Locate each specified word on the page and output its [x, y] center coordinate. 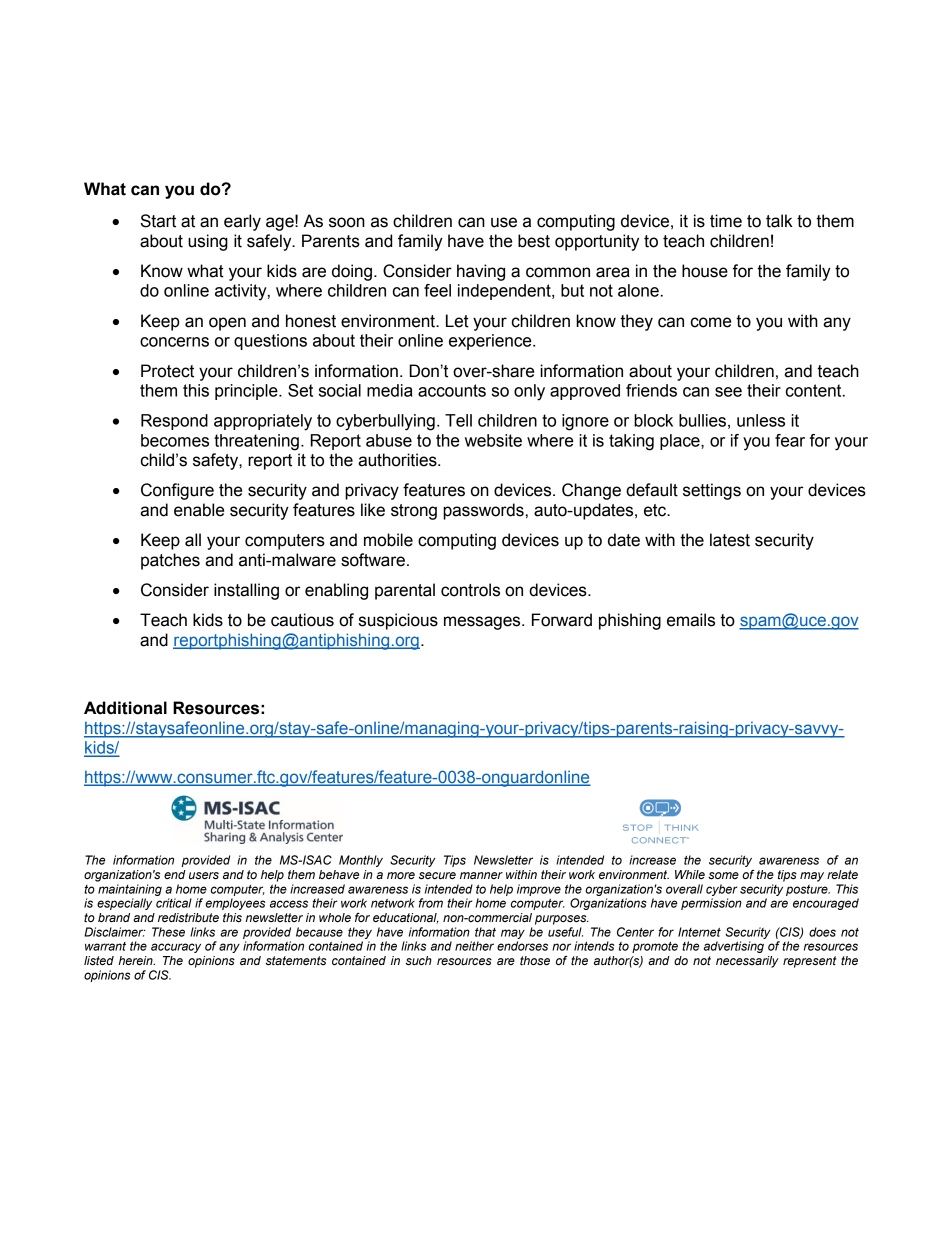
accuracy [176, 948]
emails [691, 620]
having [481, 272]
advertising [734, 947]
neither [474, 946]
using [208, 242]
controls [470, 590]
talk [779, 221]
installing [246, 591]
